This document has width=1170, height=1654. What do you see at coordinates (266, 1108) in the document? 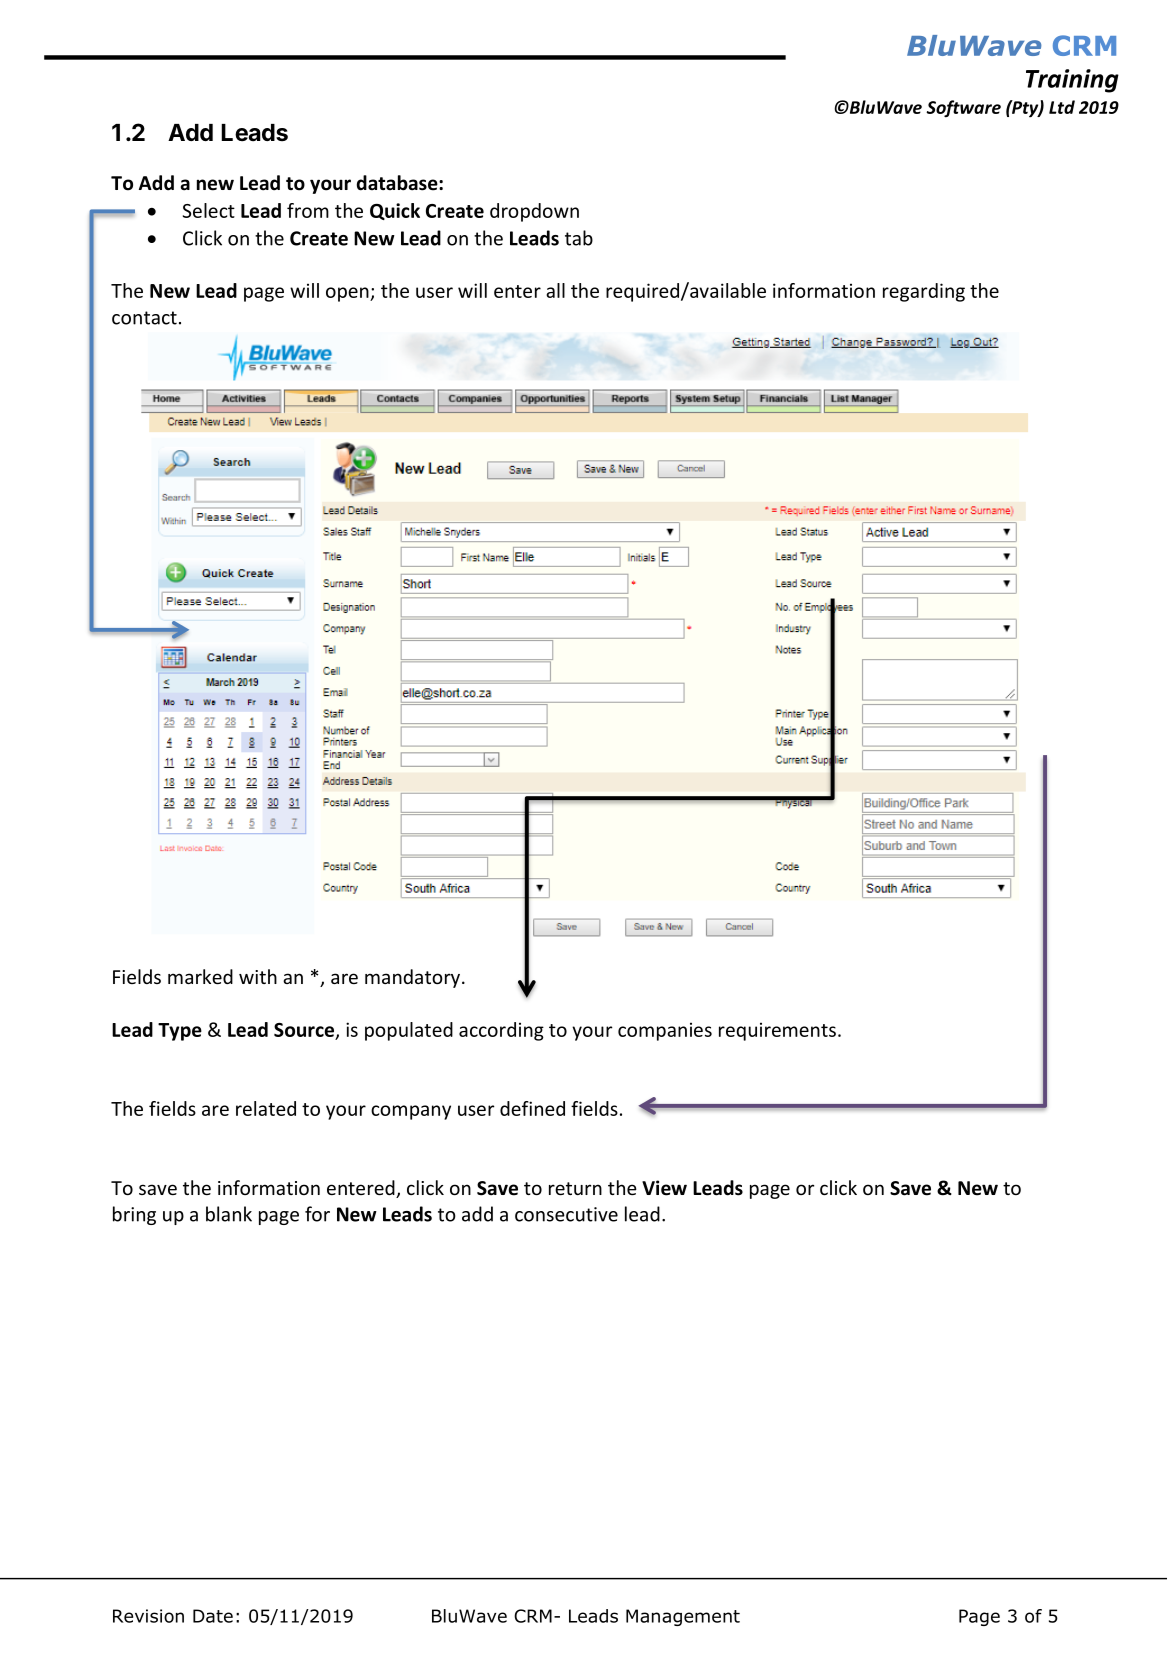
I see `related` at bounding box center [266, 1108].
